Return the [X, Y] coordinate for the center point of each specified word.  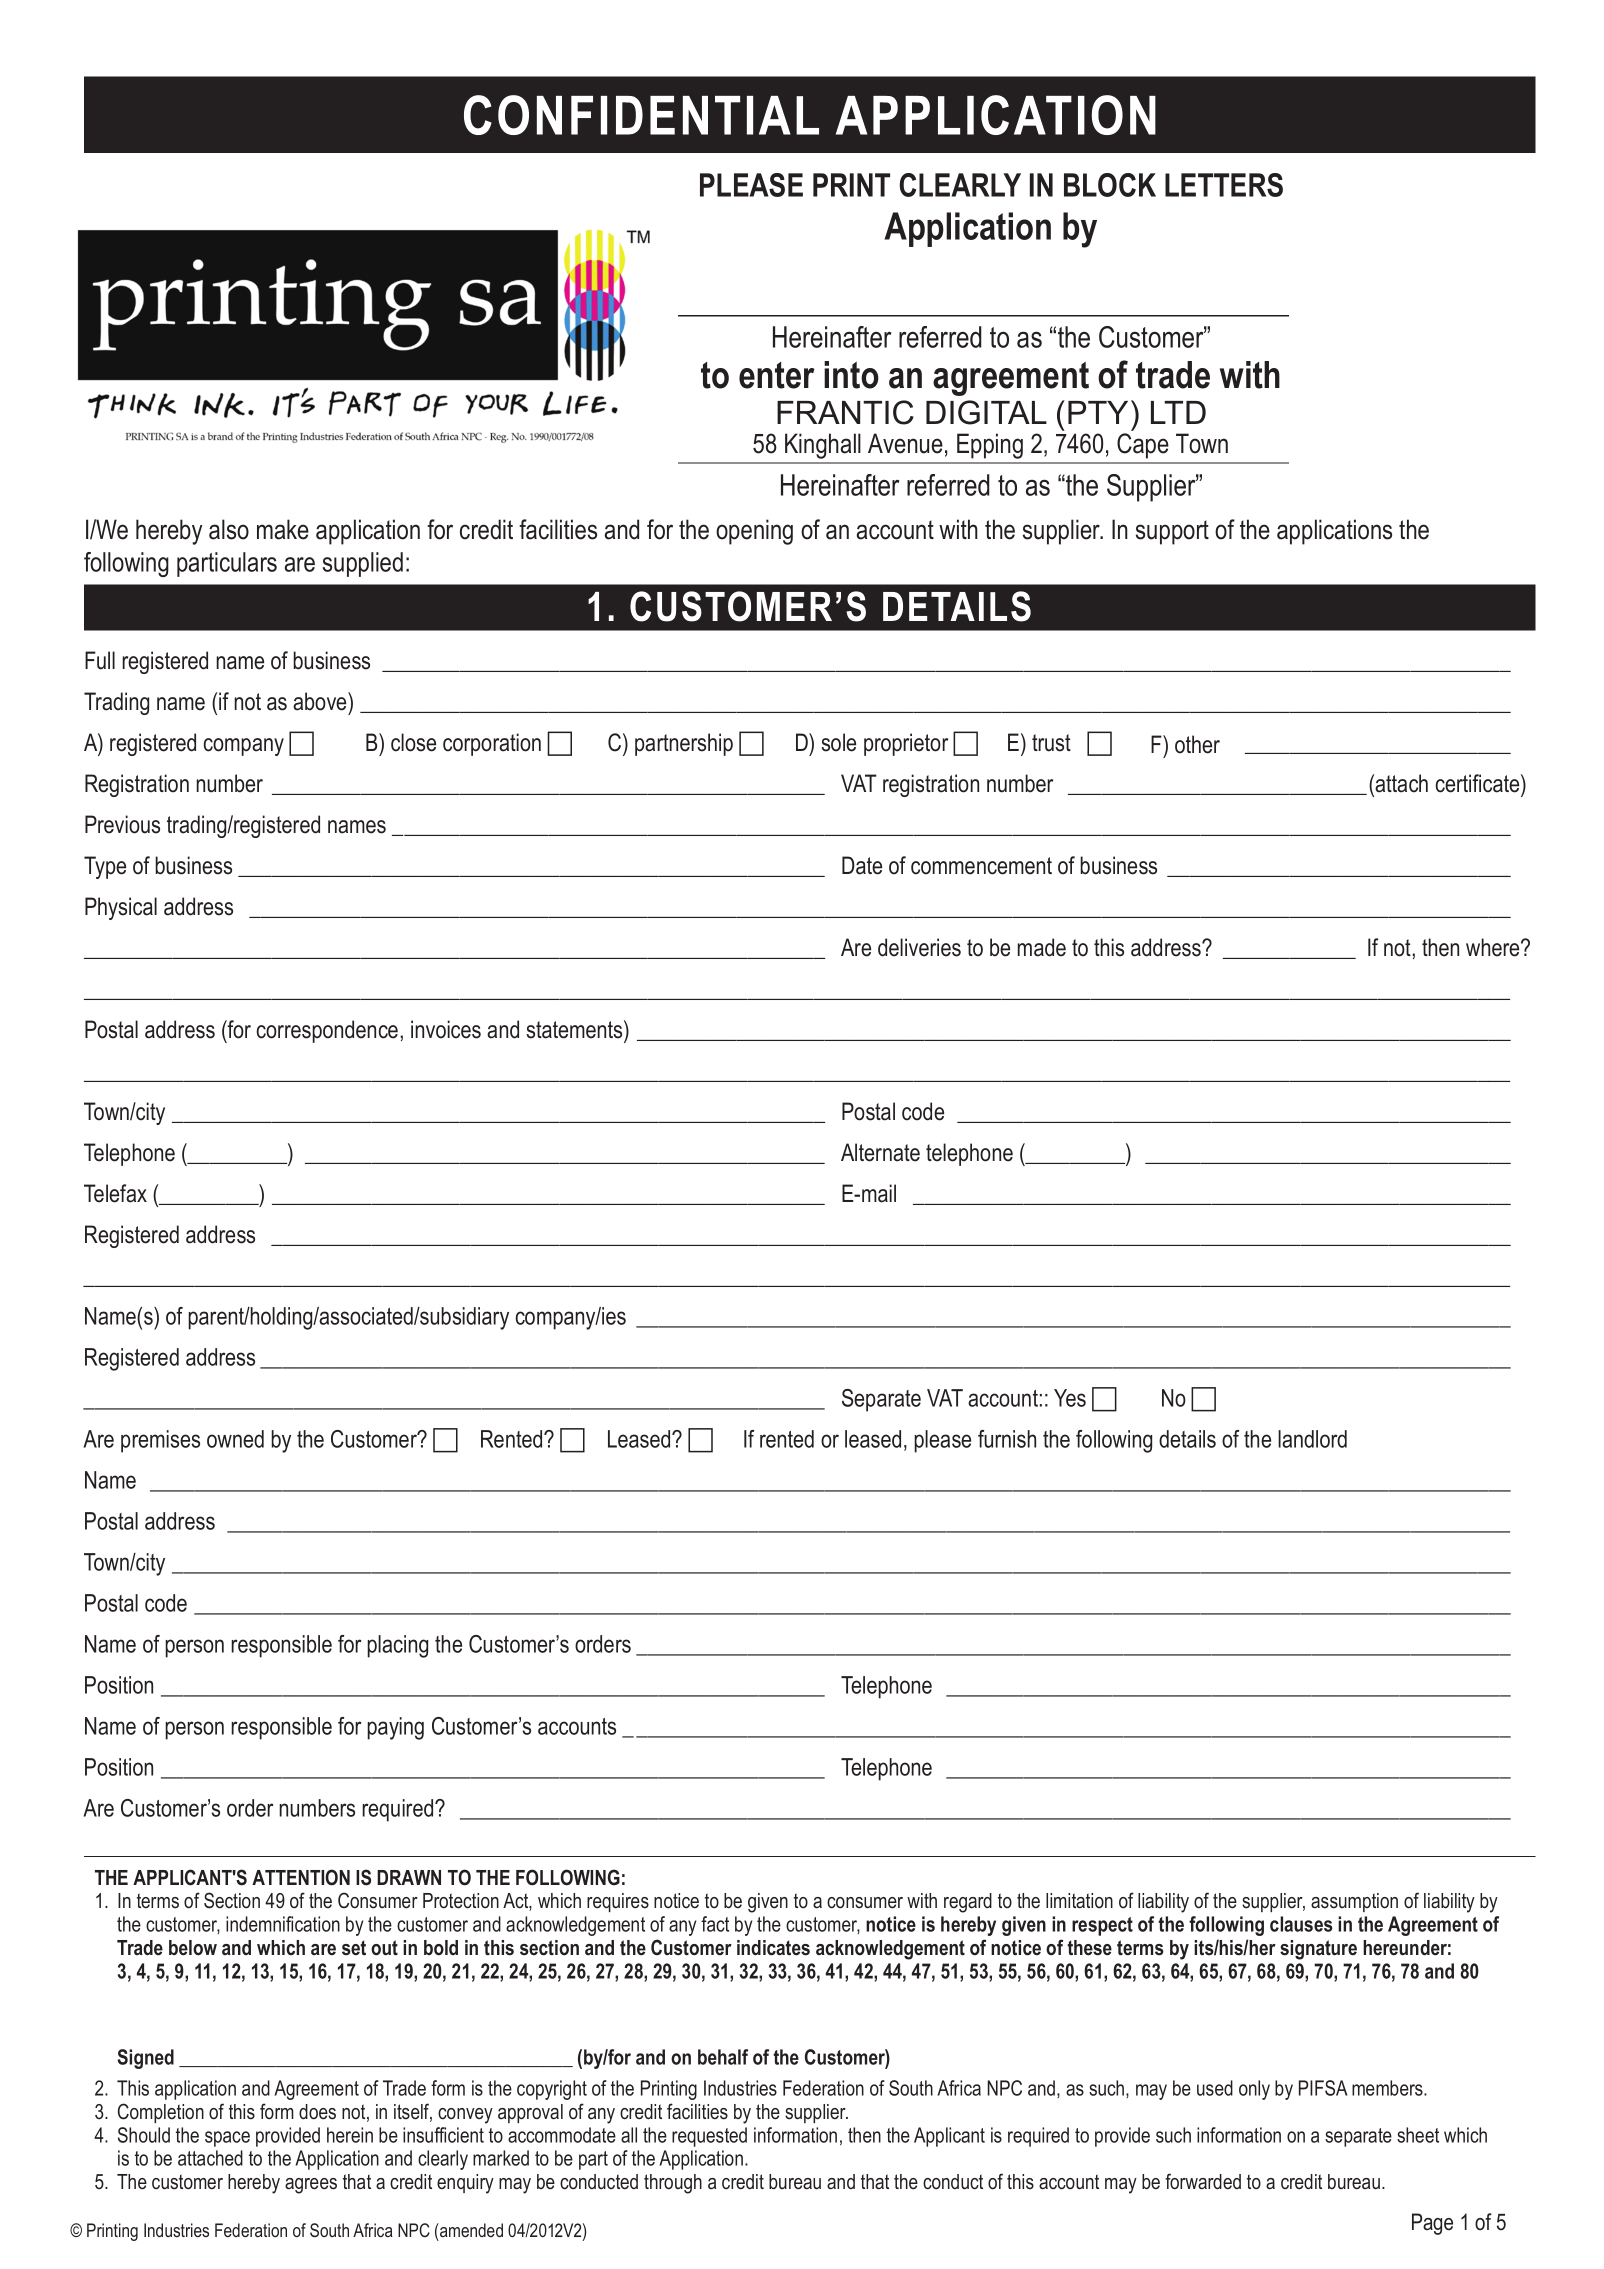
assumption [1354, 1902]
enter [777, 375]
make [283, 529]
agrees [311, 2186]
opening [754, 532]
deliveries [919, 947]
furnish [1007, 1439]
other [1197, 744]
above [321, 701]
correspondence [327, 1031]
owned [235, 1439]
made [1042, 947]
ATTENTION [301, 1877]
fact [715, 1924]
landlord [1312, 1439]
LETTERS [1224, 185]
